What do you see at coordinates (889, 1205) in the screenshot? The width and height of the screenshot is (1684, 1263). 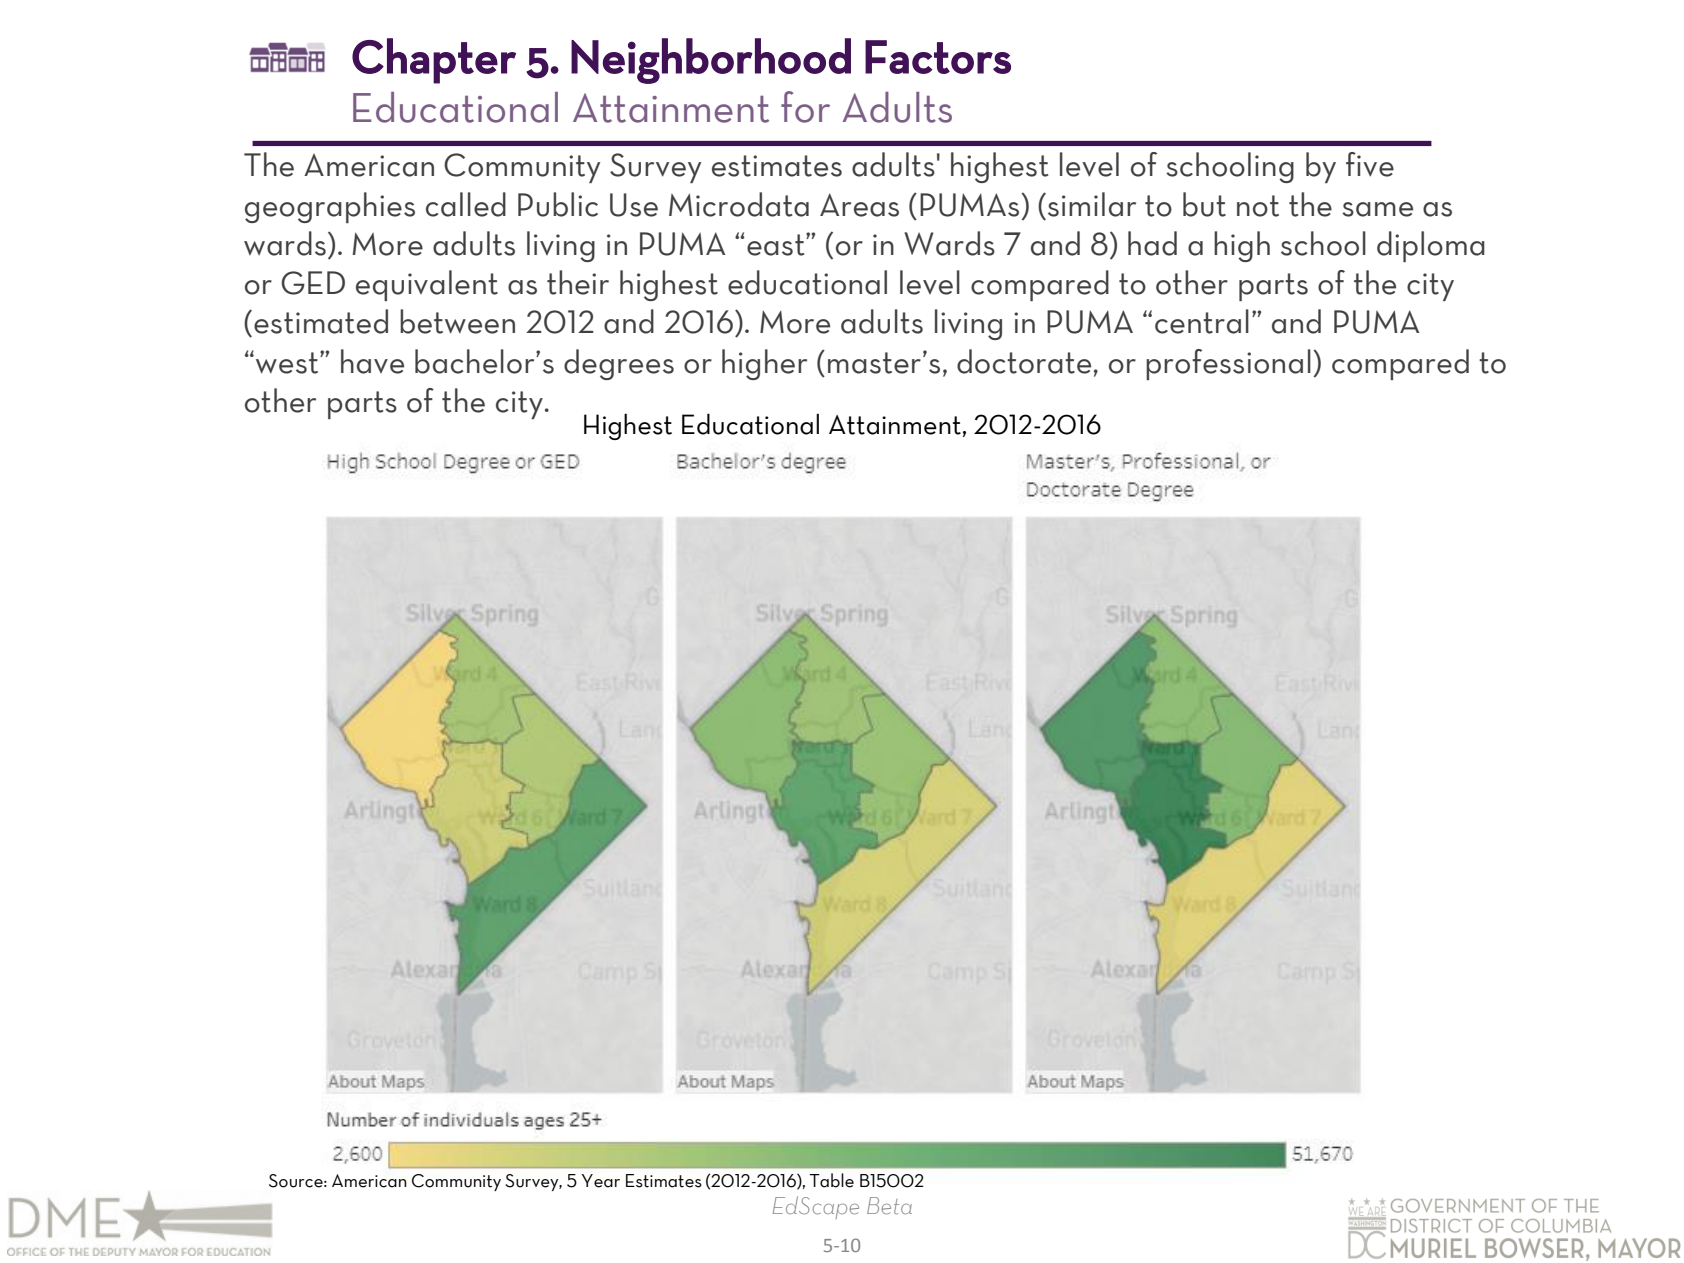 I see `Beta` at bounding box center [889, 1205].
